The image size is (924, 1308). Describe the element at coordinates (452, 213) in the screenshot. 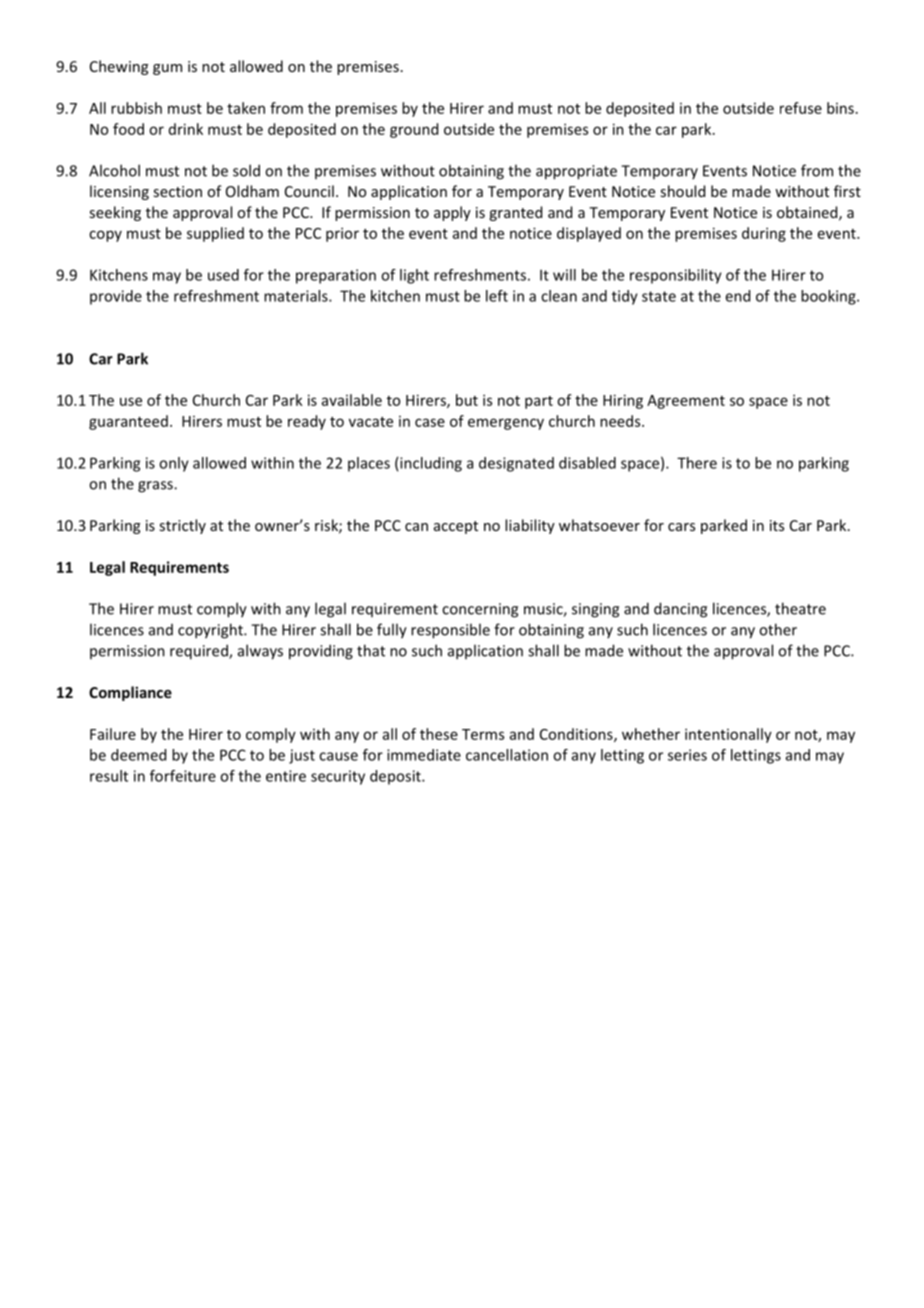

I see `apply` at that location.
